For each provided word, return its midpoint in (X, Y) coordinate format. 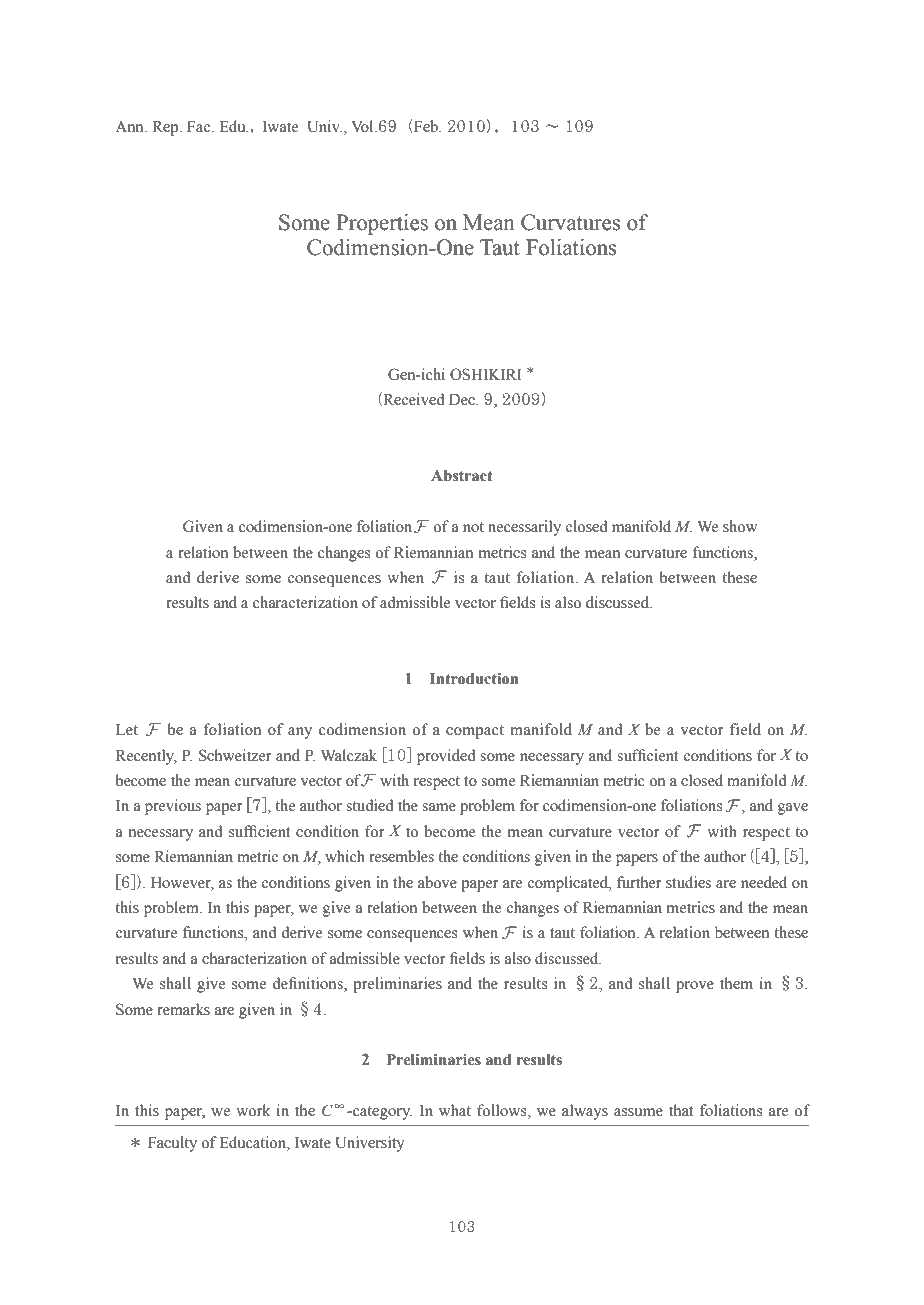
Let (127, 730)
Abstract (461, 476)
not (473, 527)
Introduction (474, 678)
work (253, 1110)
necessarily (524, 528)
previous (173, 807)
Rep (166, 128)
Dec (463, 400)
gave (793, 809)
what (455, 1110)
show (740, 526)
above (437, 882)
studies (688, 882)
